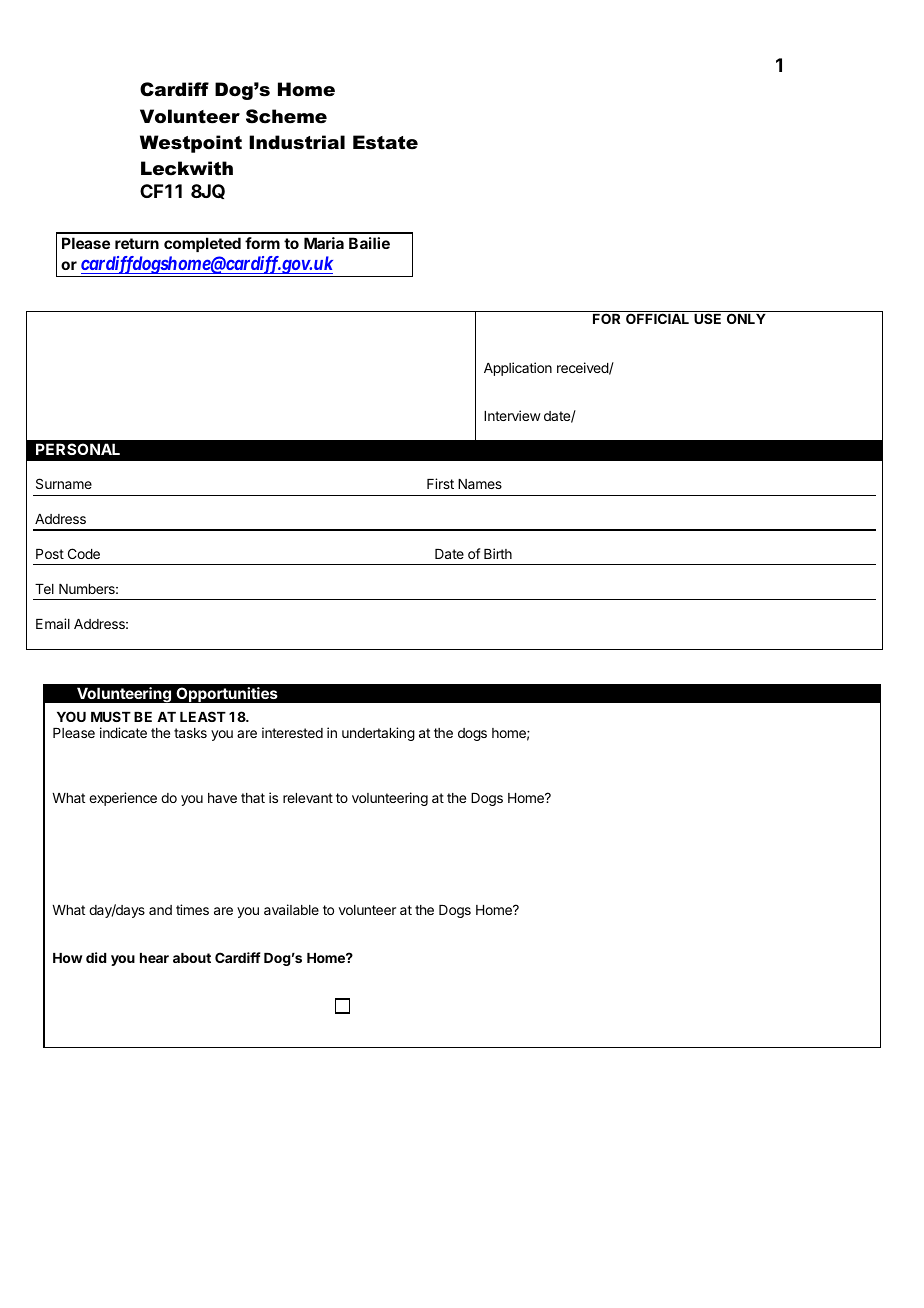 This screenshot has width=924, height=1308. I want to click on return, so click(137, 243).
